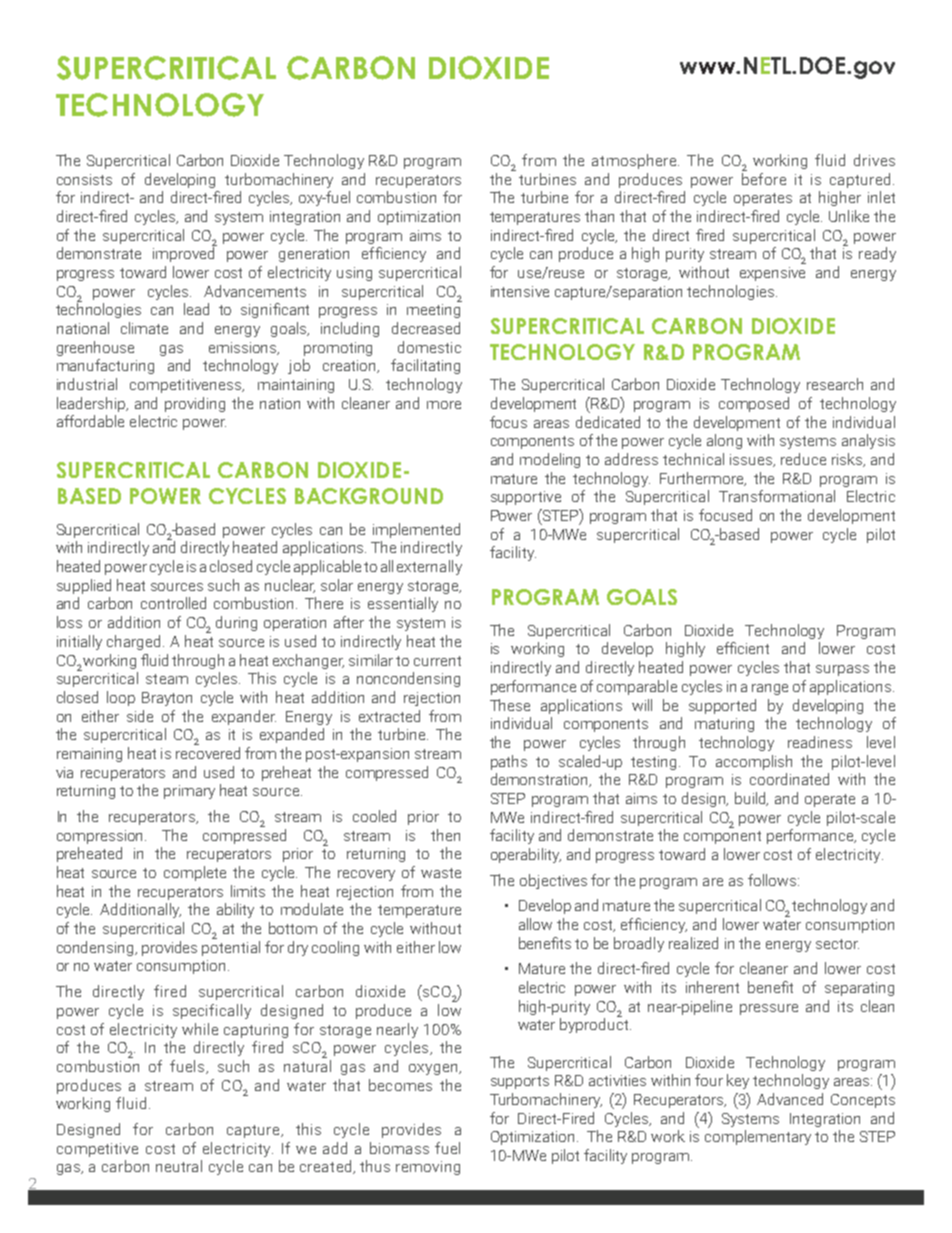 Image resolution: width=952 pixels, height=1233 pixels. Describe the element at coordinates (764, 177) in the screenshot. I see `before` at that location.
